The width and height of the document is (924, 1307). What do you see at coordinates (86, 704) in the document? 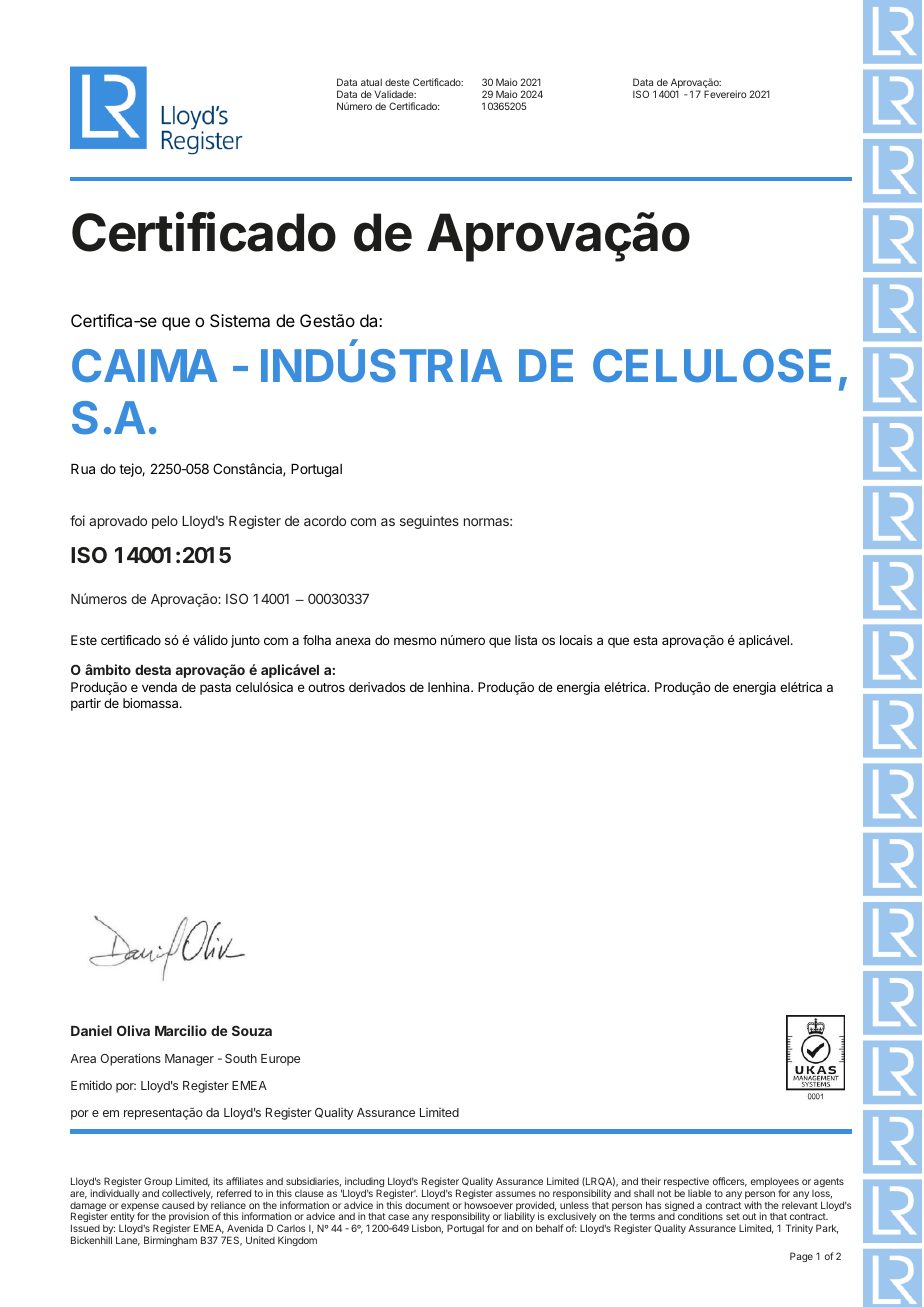
I see `partir` at bounding box center [86, 704].
